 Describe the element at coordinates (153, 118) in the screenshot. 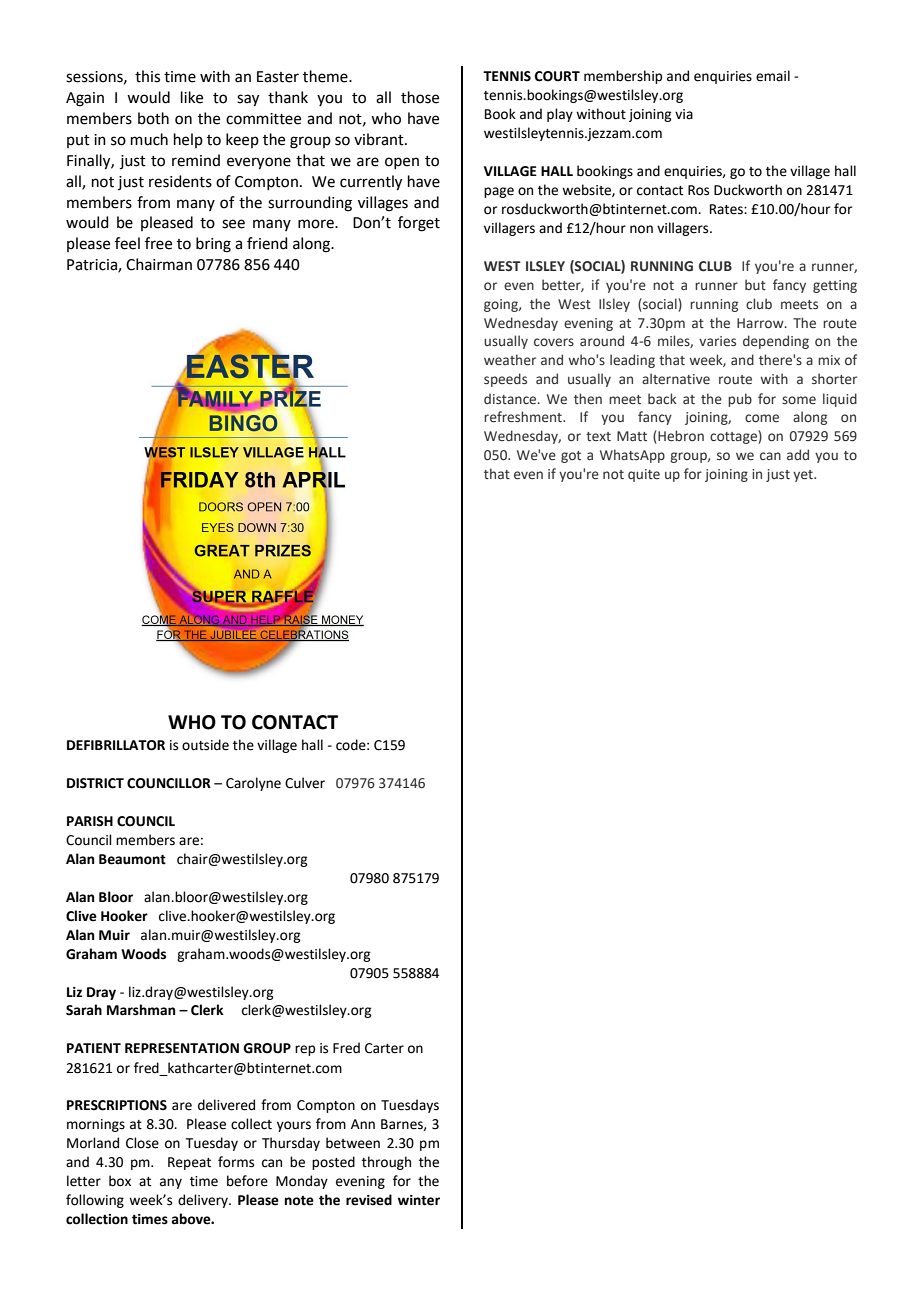

I see `both` at that location.
